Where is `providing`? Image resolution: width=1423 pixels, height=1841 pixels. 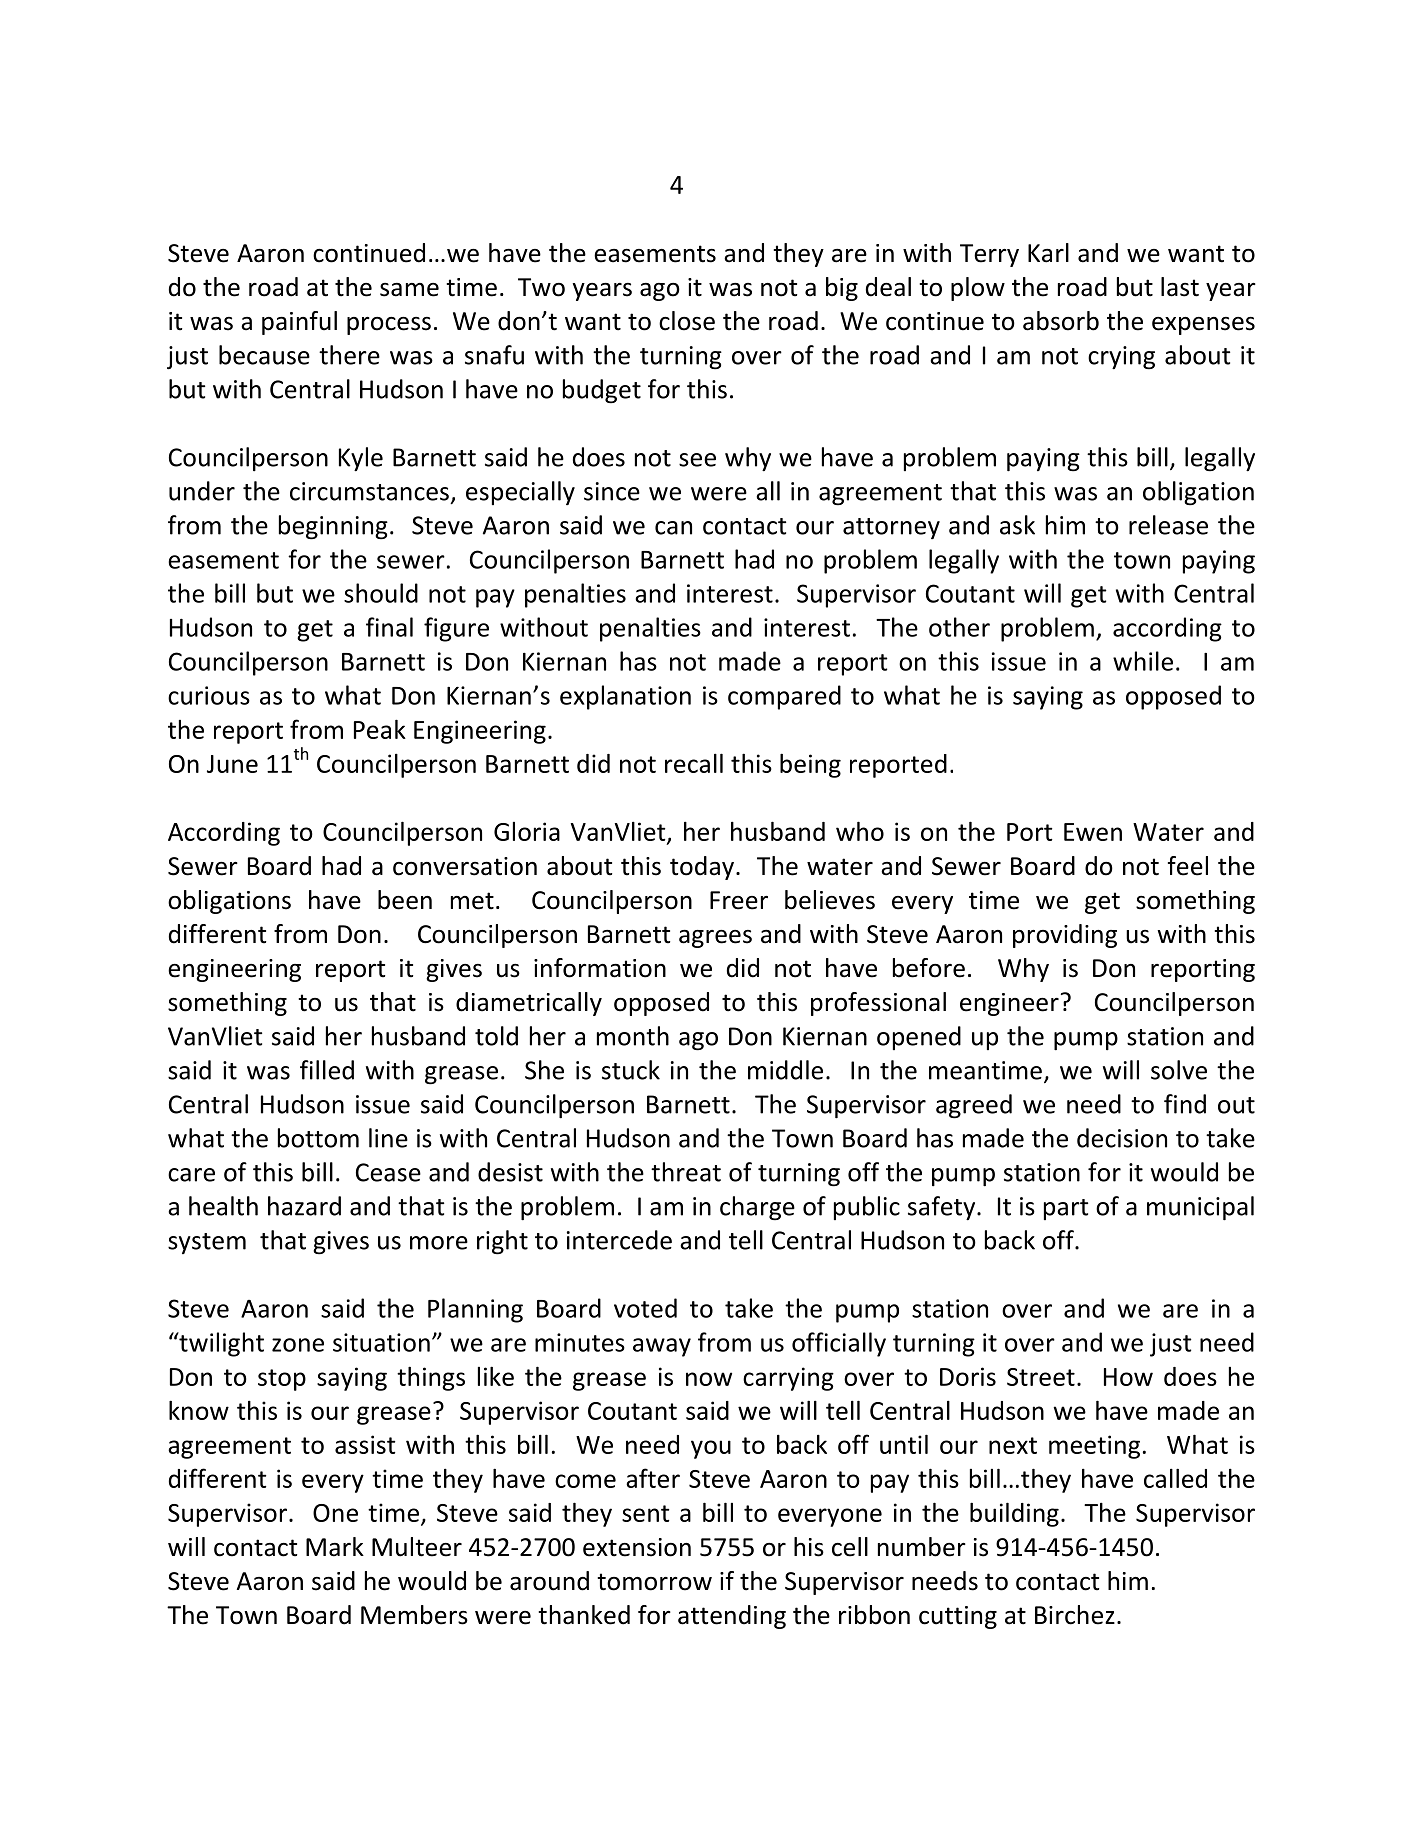 providing is located at coordinates (1065, 936).
